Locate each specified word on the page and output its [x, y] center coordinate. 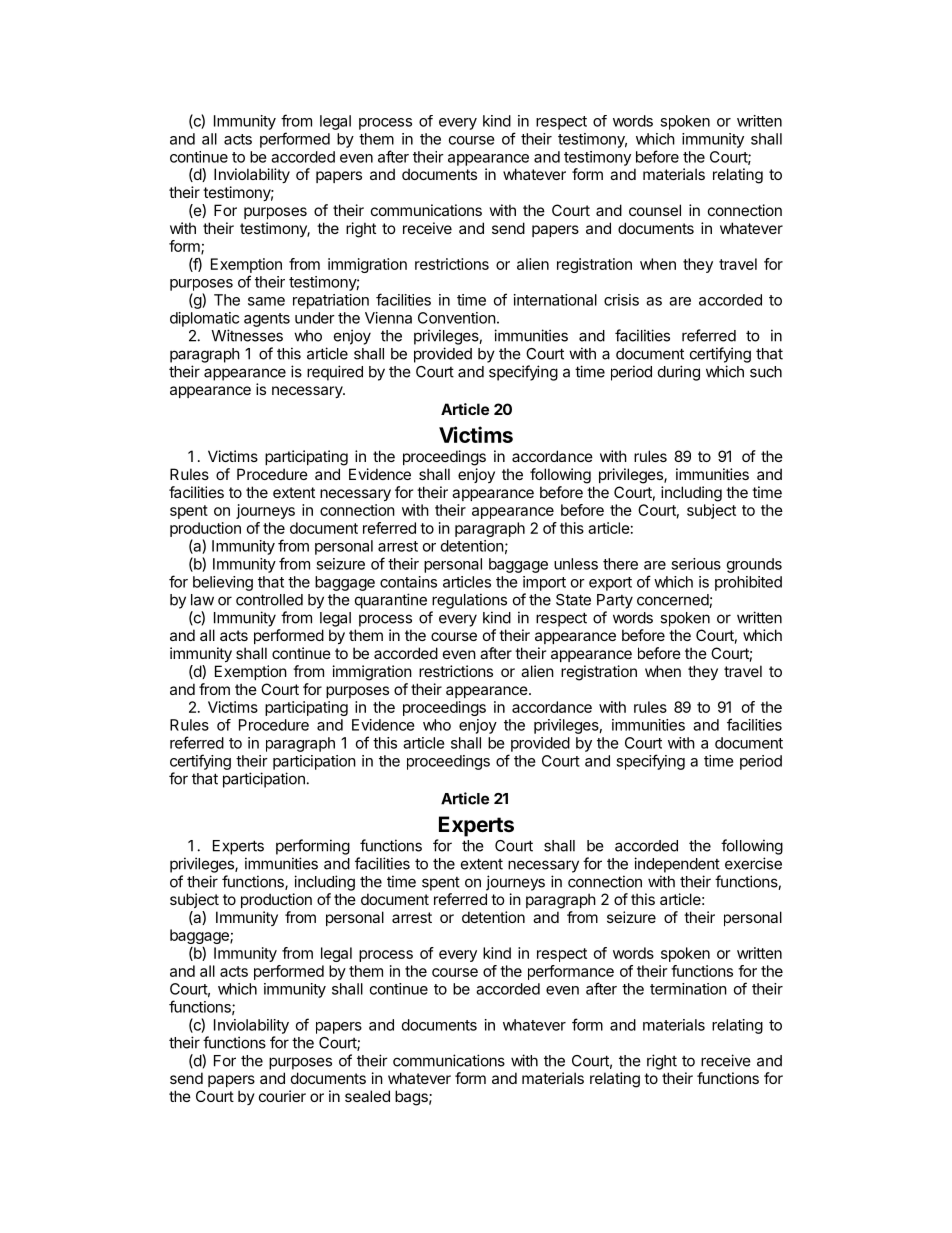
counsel [655, 210]
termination [688, 989]
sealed [367, 1096]
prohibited [748, 583]
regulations [469, 601]
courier [282, 1096]
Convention [457, 318]
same [266, 301]
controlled [269, 600]
